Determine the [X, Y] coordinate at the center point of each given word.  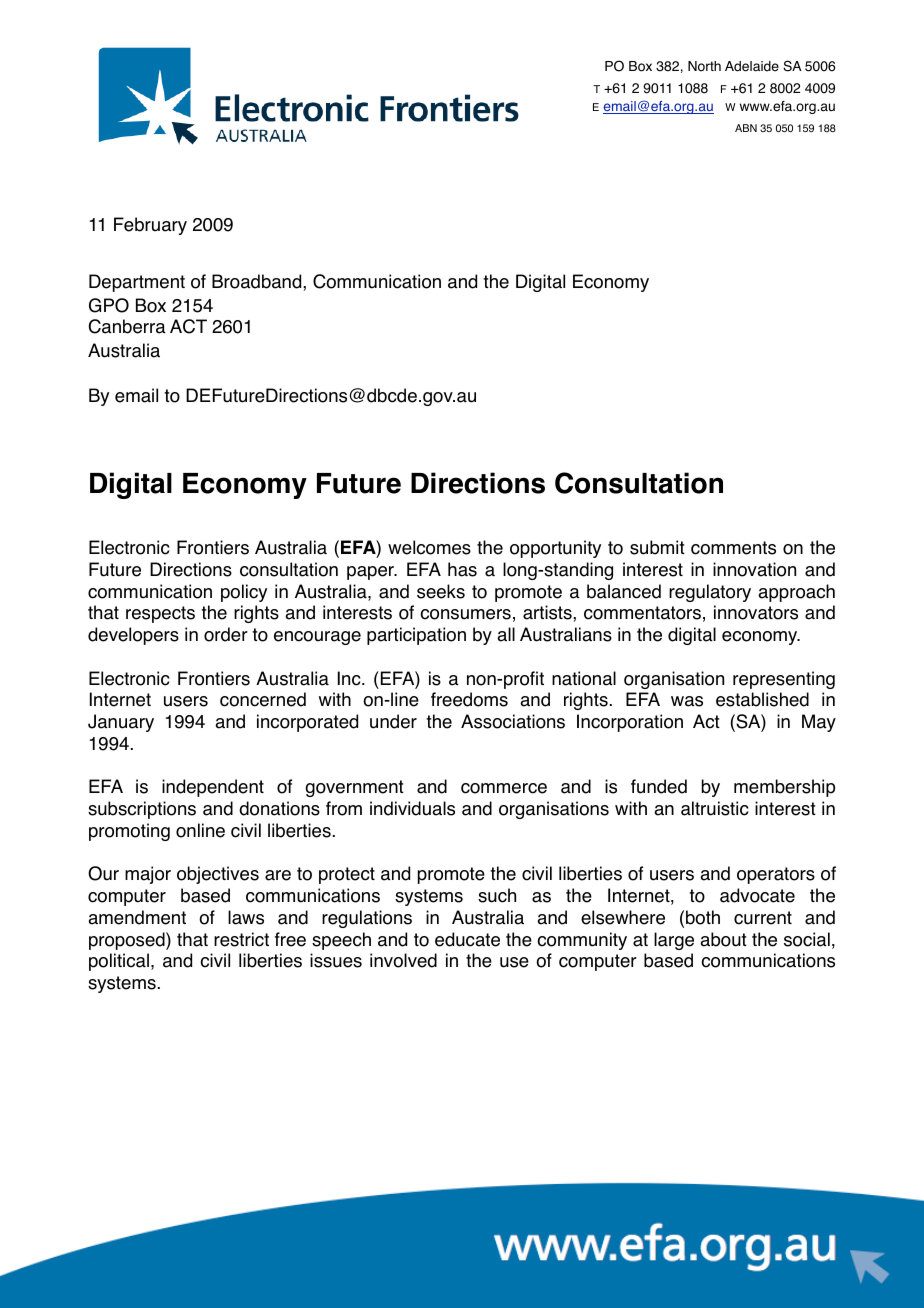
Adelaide [752, 66]
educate [467, 939]
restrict [241, 939]
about [723, 939]
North [704, 66]
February [150, 226]
